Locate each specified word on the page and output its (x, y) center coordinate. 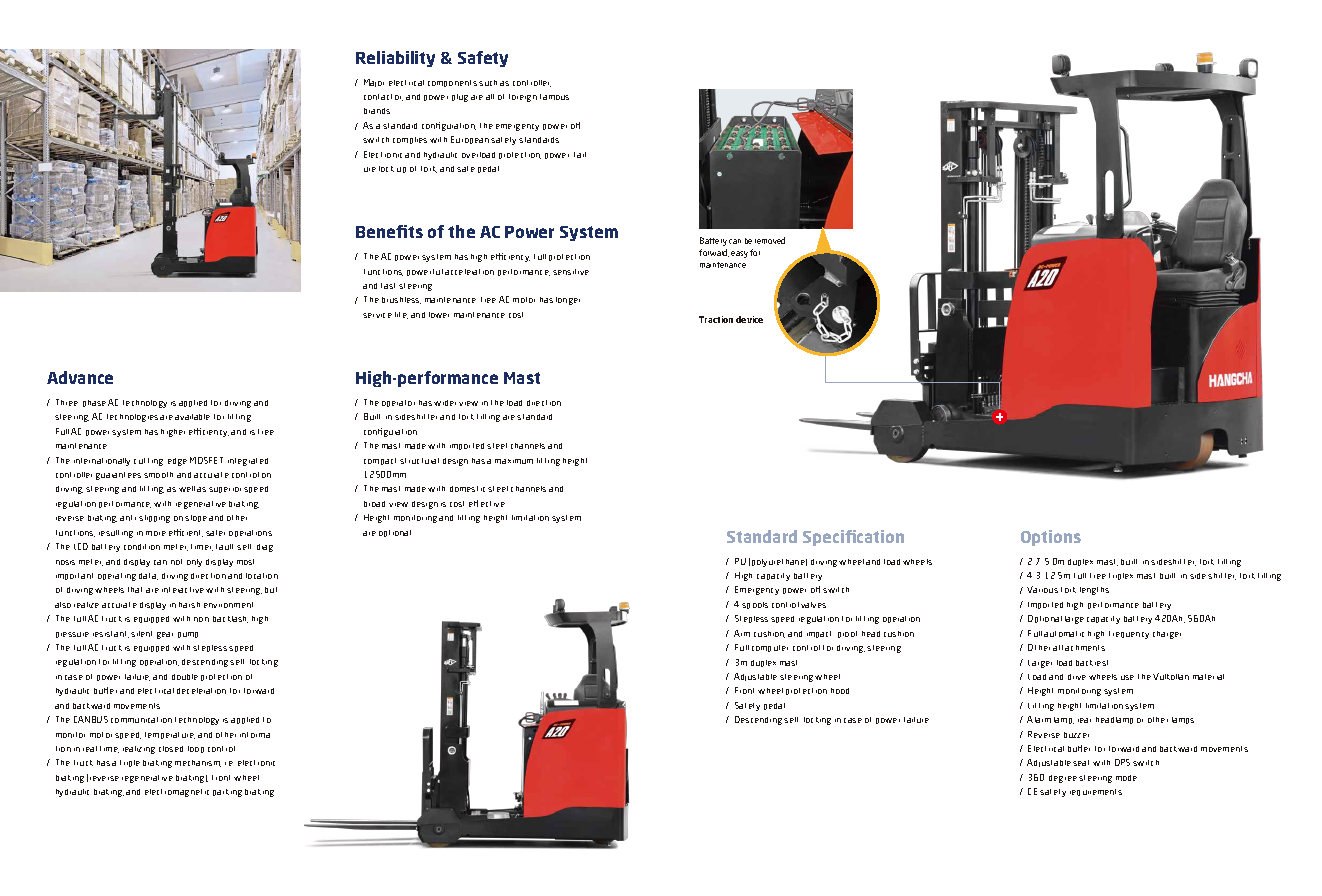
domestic (467, 489)
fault (227, 547)
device (749, 319)
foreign (523, 98)
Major (374, 83)
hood (840, 691)
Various (1042, 589)
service (377, 315)
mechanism (198, 763)
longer (568, 301)
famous (554, 97)
